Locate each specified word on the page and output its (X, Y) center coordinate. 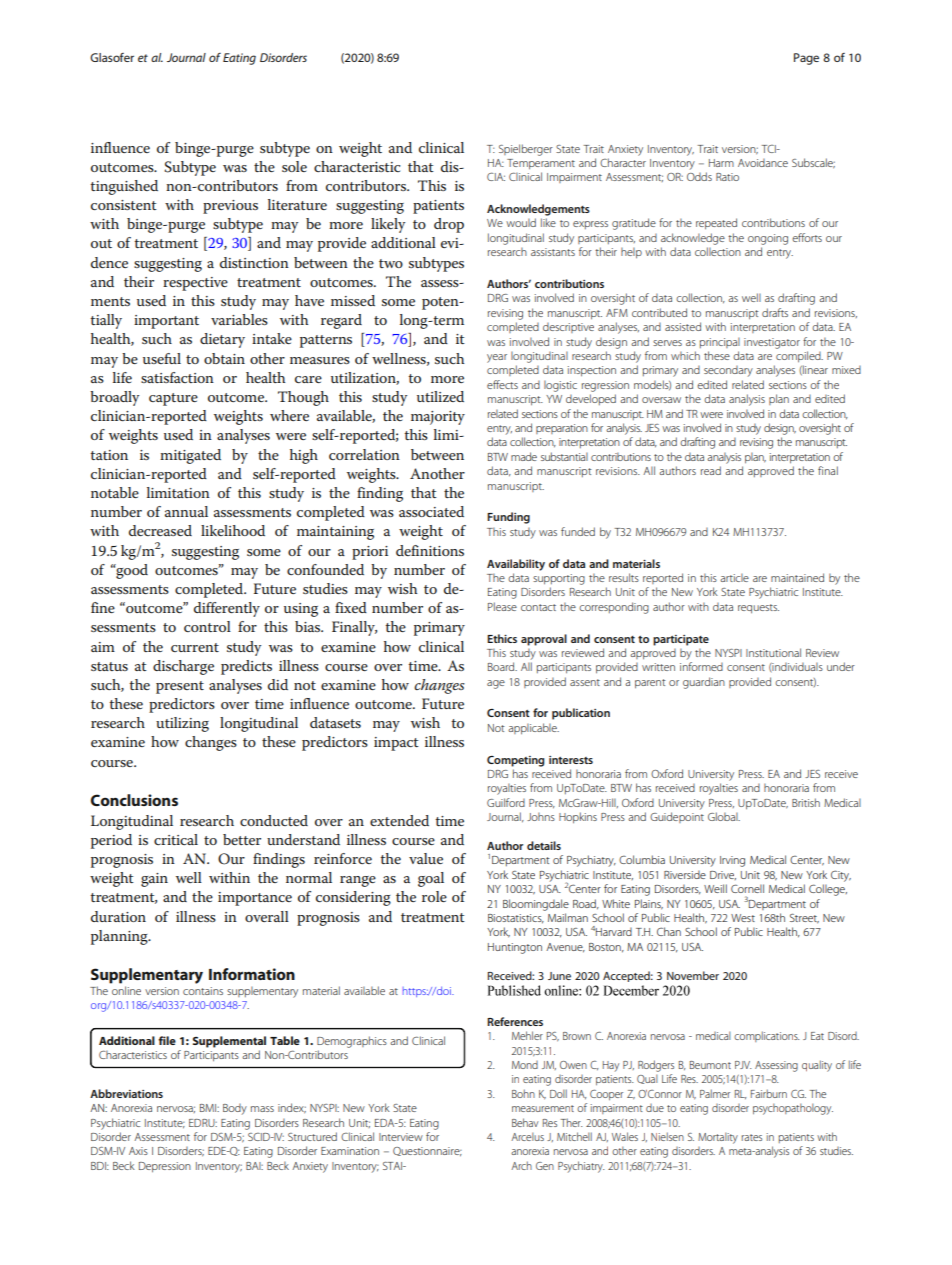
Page (806, 59)
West (743, 918)
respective (195, 284)
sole (294, 166)
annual (186, 511)
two (391, 263)
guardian (704, 683)
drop (449, 225)
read (711, 470)
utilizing (182, 724)
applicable (533, 729)
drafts (775, 312)
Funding (508, 518)
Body (235, 1109)
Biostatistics (516, 919)
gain (154, 880)
